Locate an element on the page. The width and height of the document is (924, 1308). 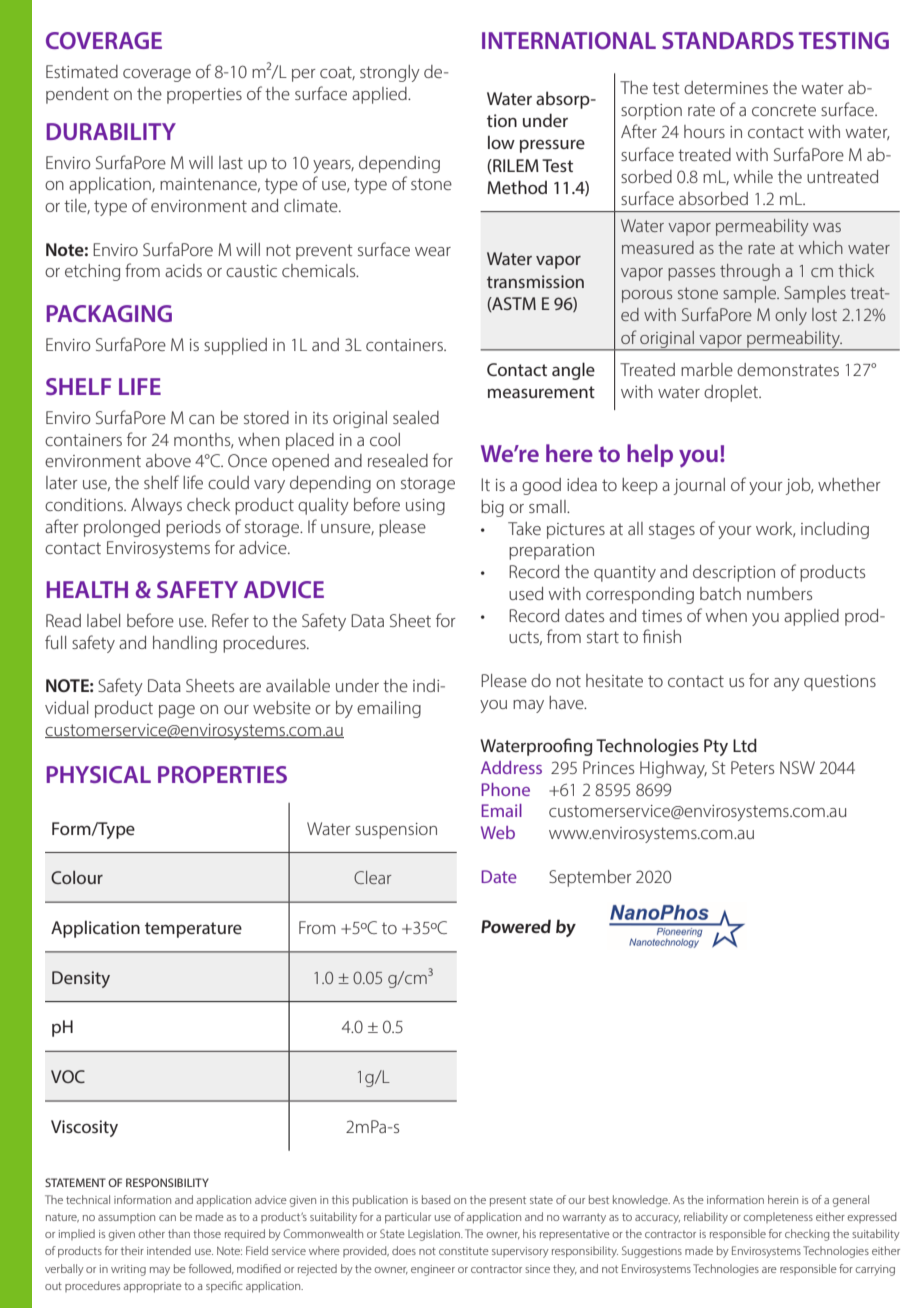
concrete is located at coordinates (784, 110).
